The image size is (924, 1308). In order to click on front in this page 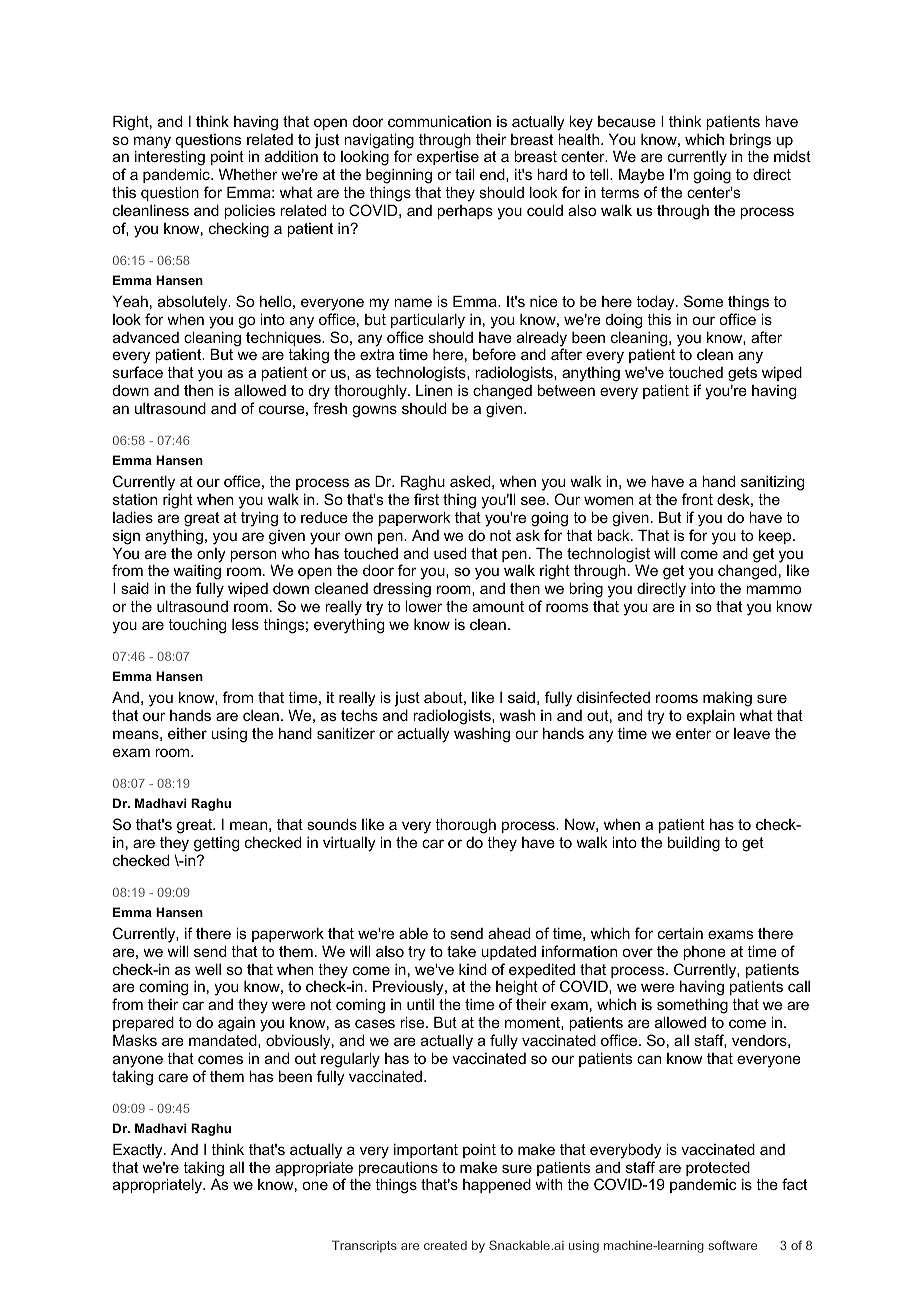, I will do `click(697, 499)`.
